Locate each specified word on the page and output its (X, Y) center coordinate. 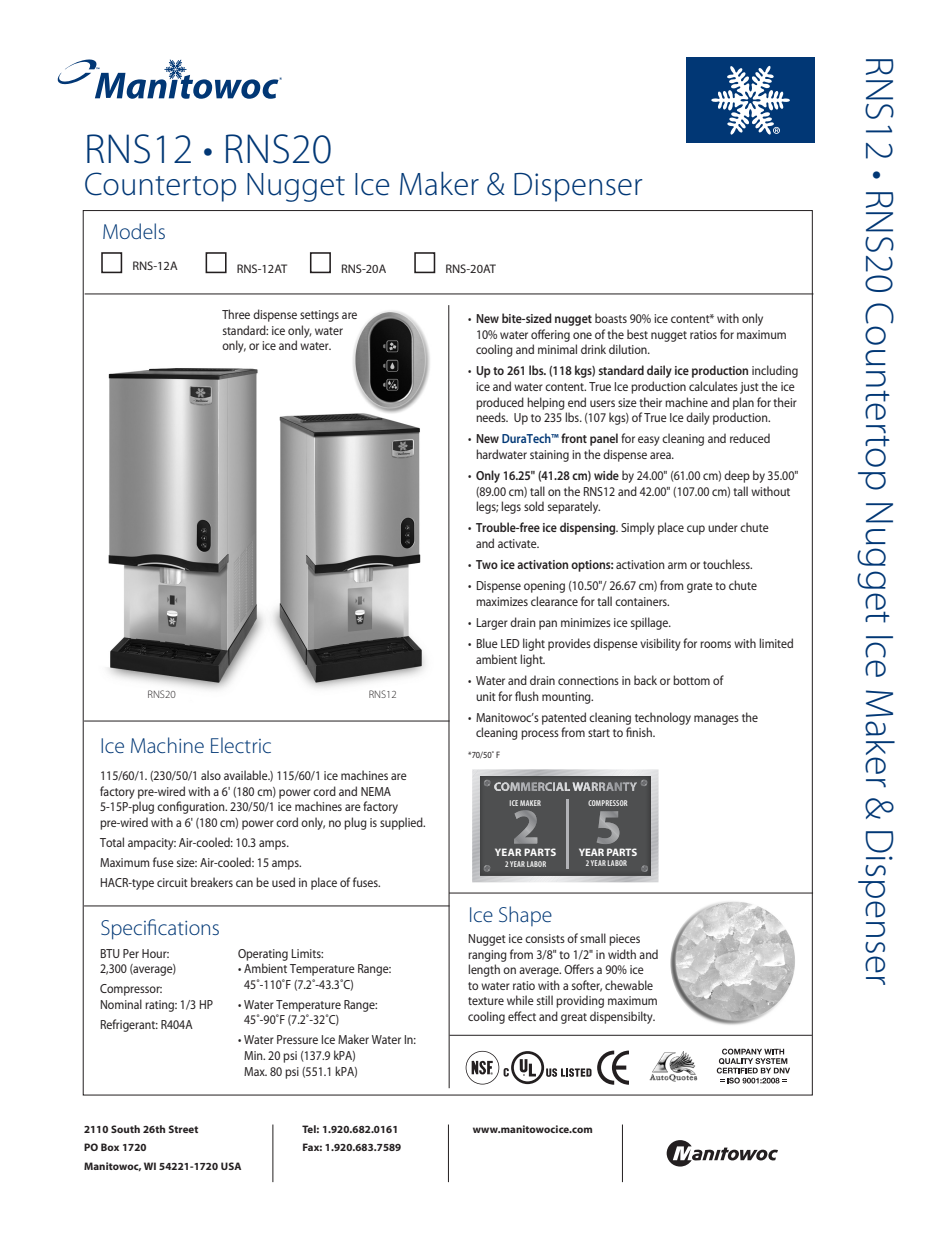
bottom (691, 680)
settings (319, 316)
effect (522, 1016)
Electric (241, 745)
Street (183, 1129)
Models (134, 231)
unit (486, 696)
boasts (611, 318)
